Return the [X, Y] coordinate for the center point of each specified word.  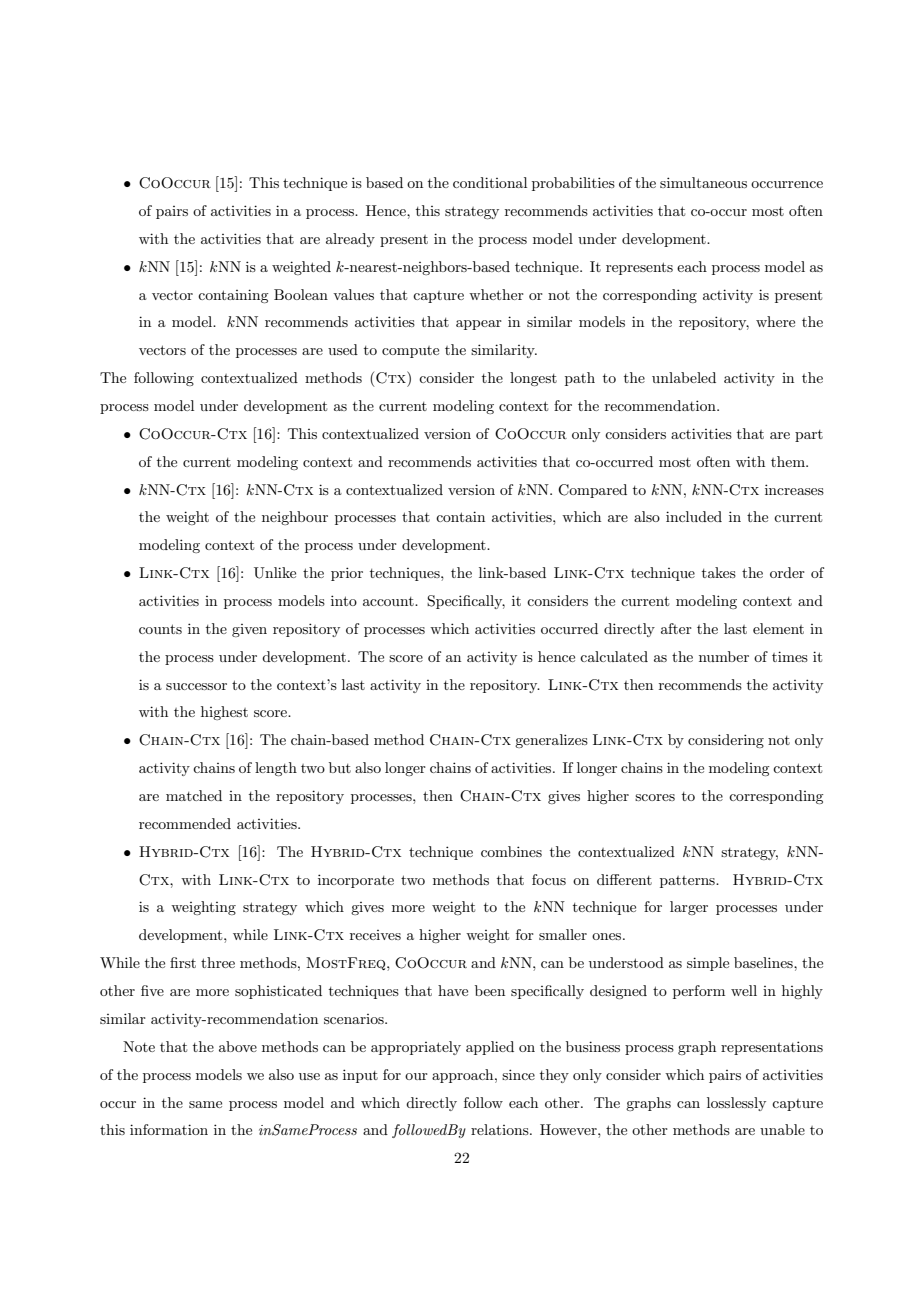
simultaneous [703, 182]
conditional [490, 182]
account [389, 601]
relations [501, 1129]
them [789, 461]
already [350, 240]
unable [782, 1129]
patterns [688, 882]
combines [511, 851]
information [169, 1129]
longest [533, 379]
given [249, 630]
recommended [185, 823]
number [724, 656]
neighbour [295, 518]
